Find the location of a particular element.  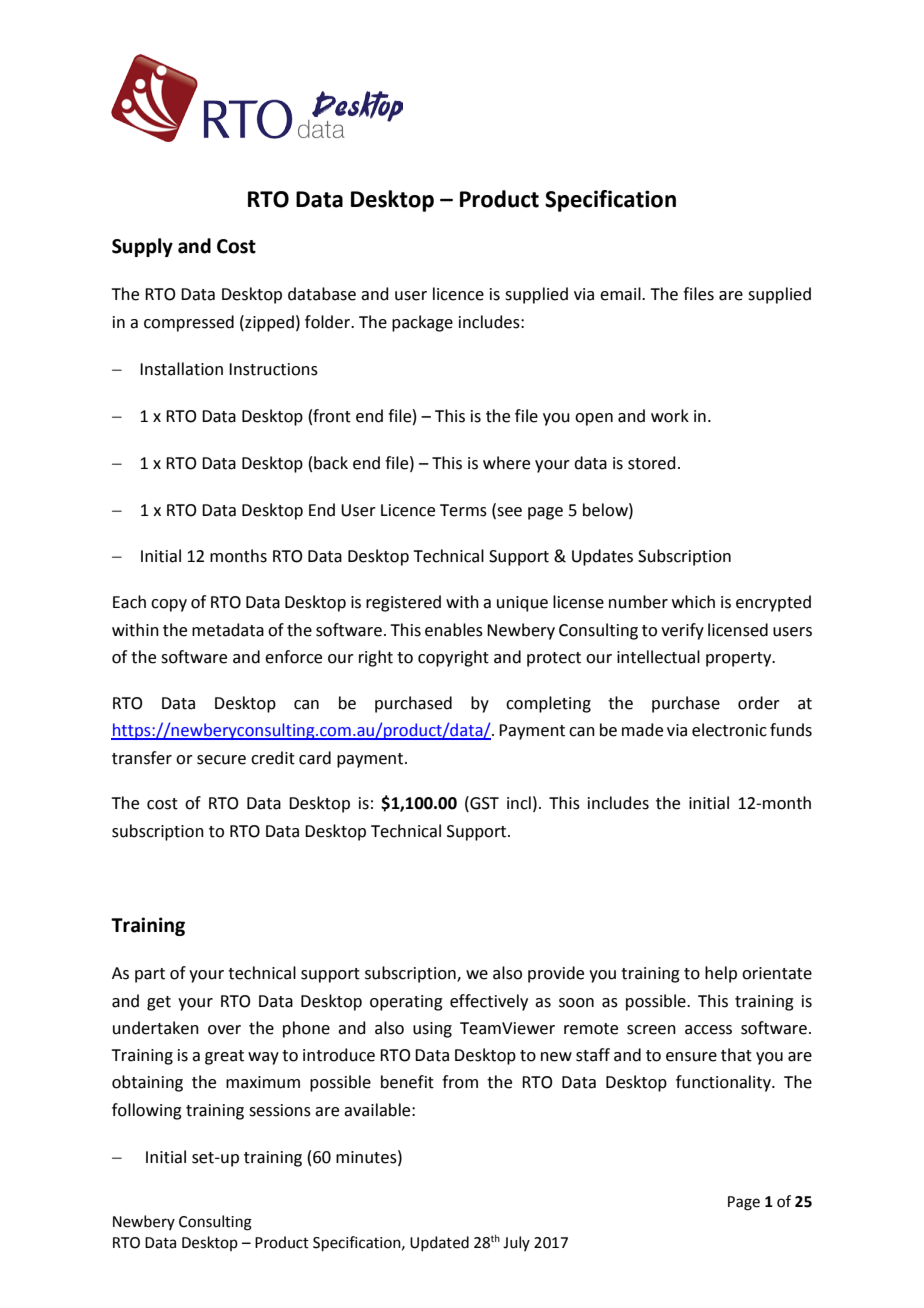

secure is located at coordinates (221, 760).
